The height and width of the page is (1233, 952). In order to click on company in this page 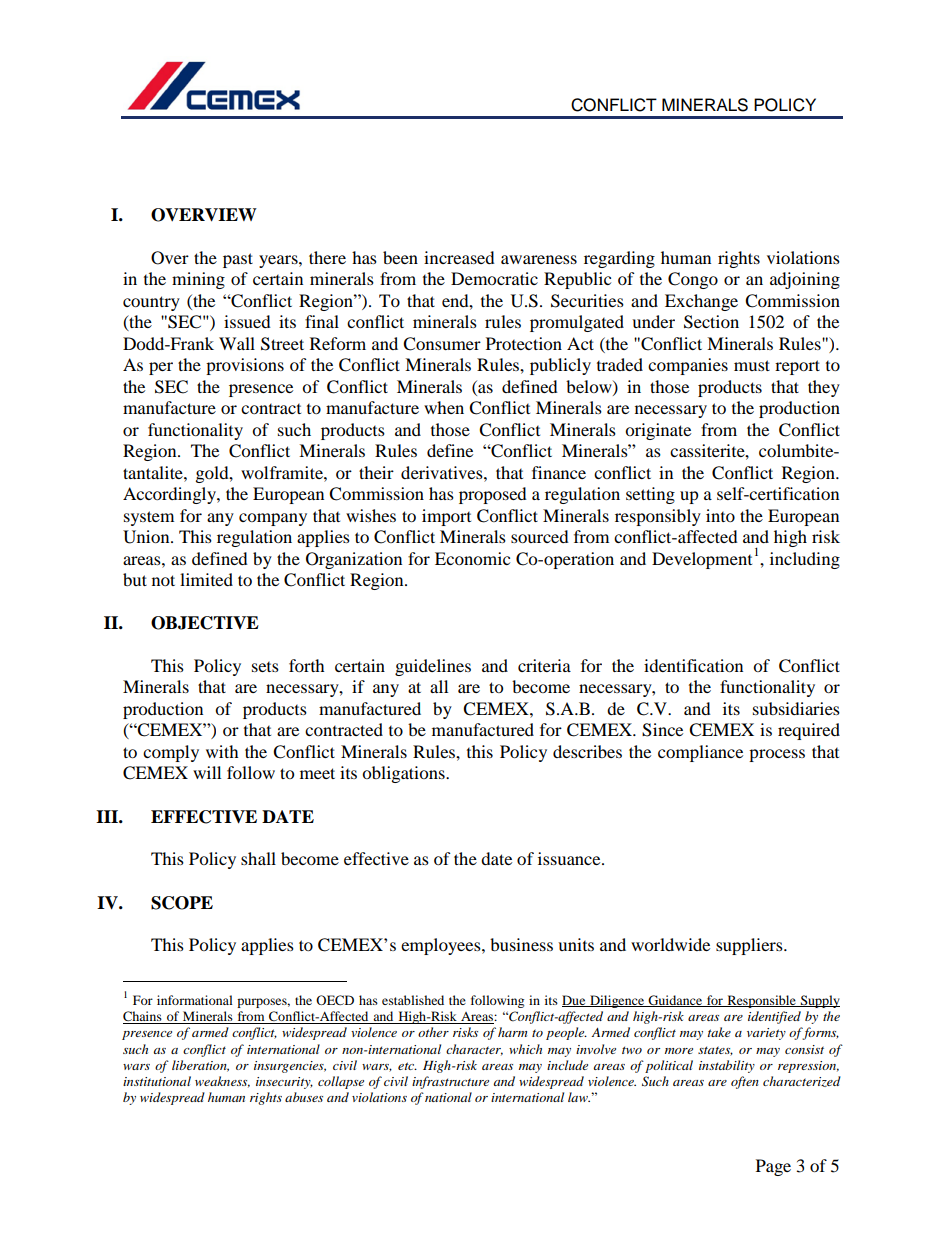, I will do `click(273, 519)`.
